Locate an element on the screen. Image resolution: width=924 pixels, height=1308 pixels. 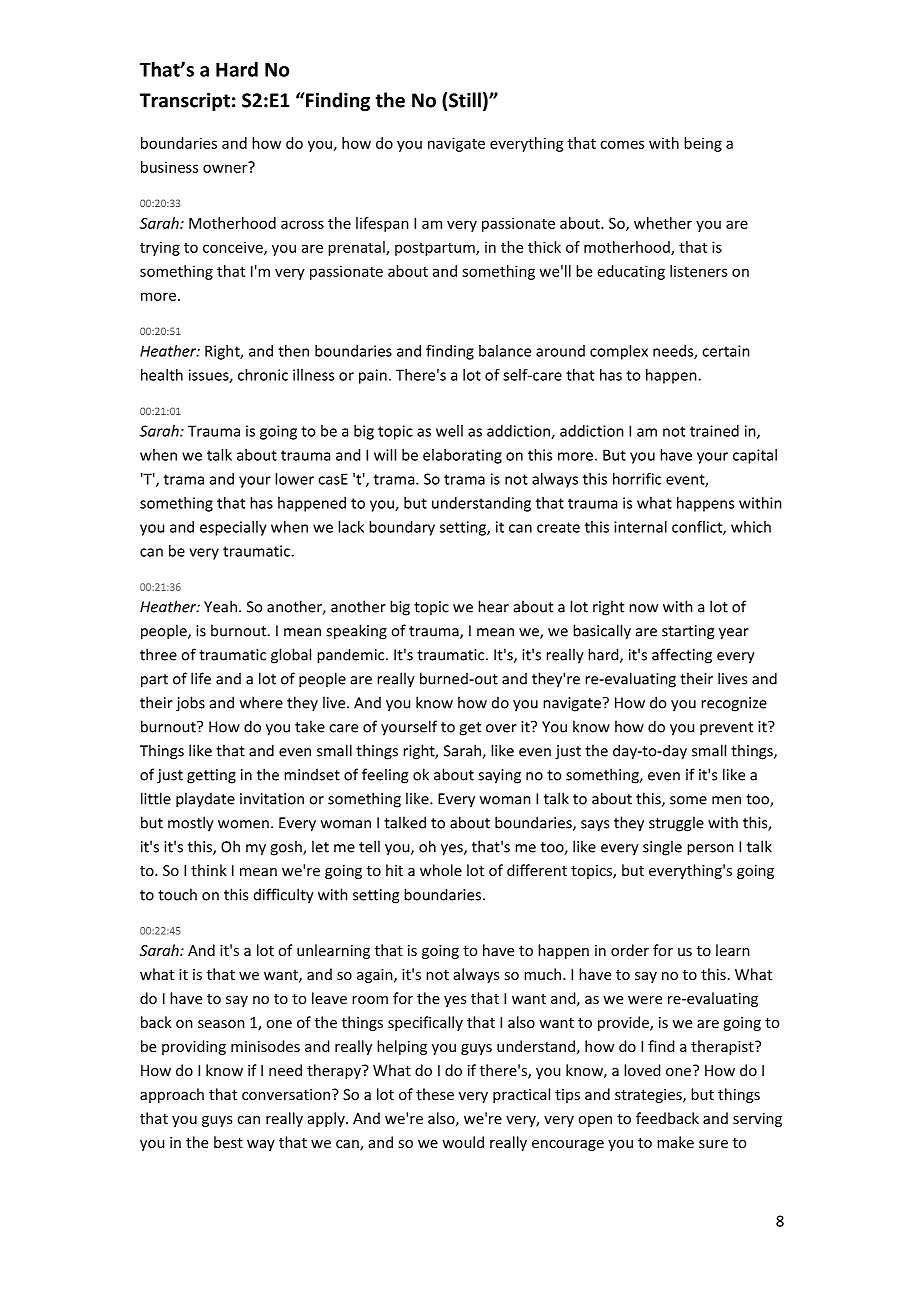
think is located at coordinates (209, 870).
